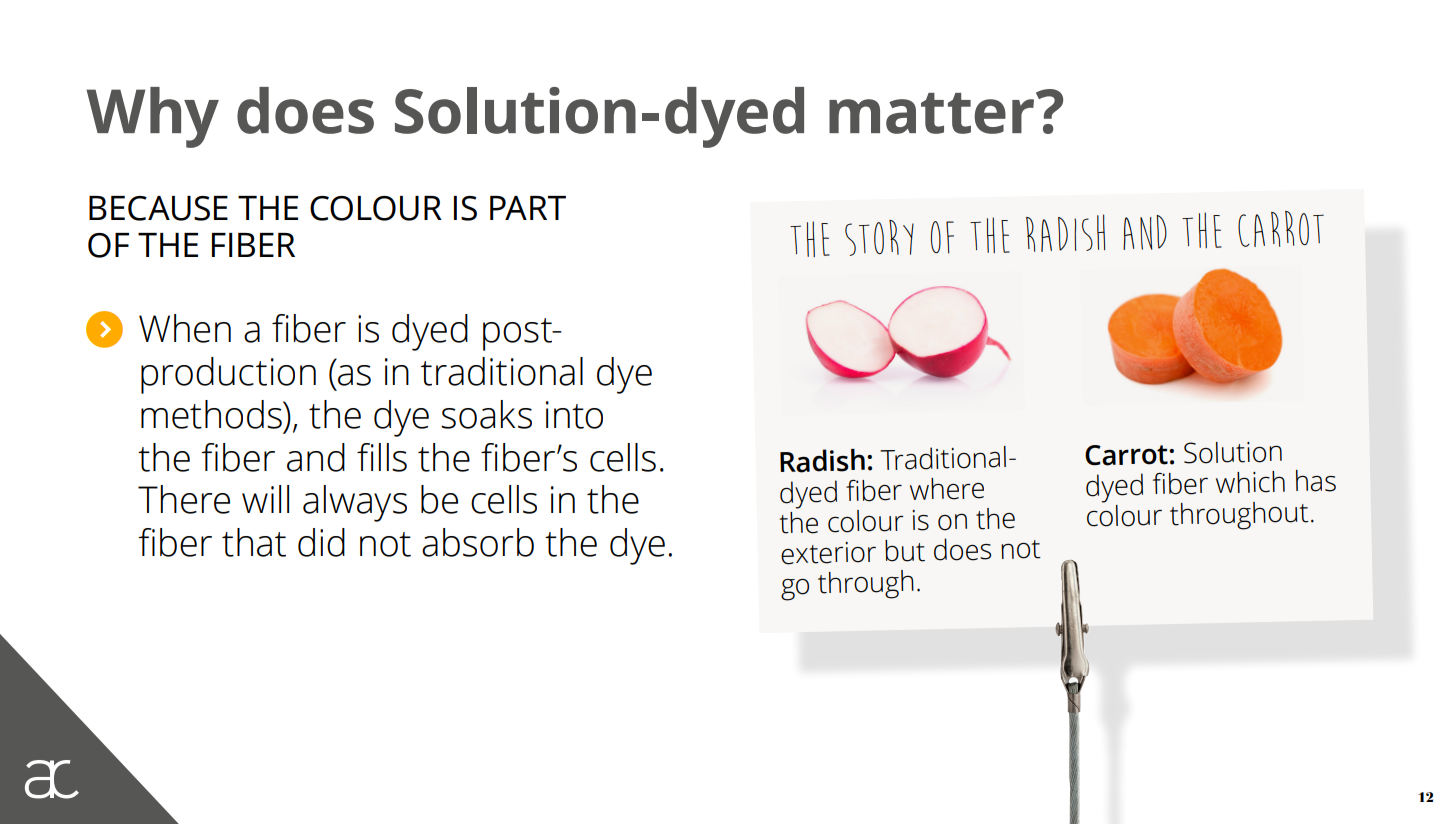  I want to click on matter, so click(931, 113).
